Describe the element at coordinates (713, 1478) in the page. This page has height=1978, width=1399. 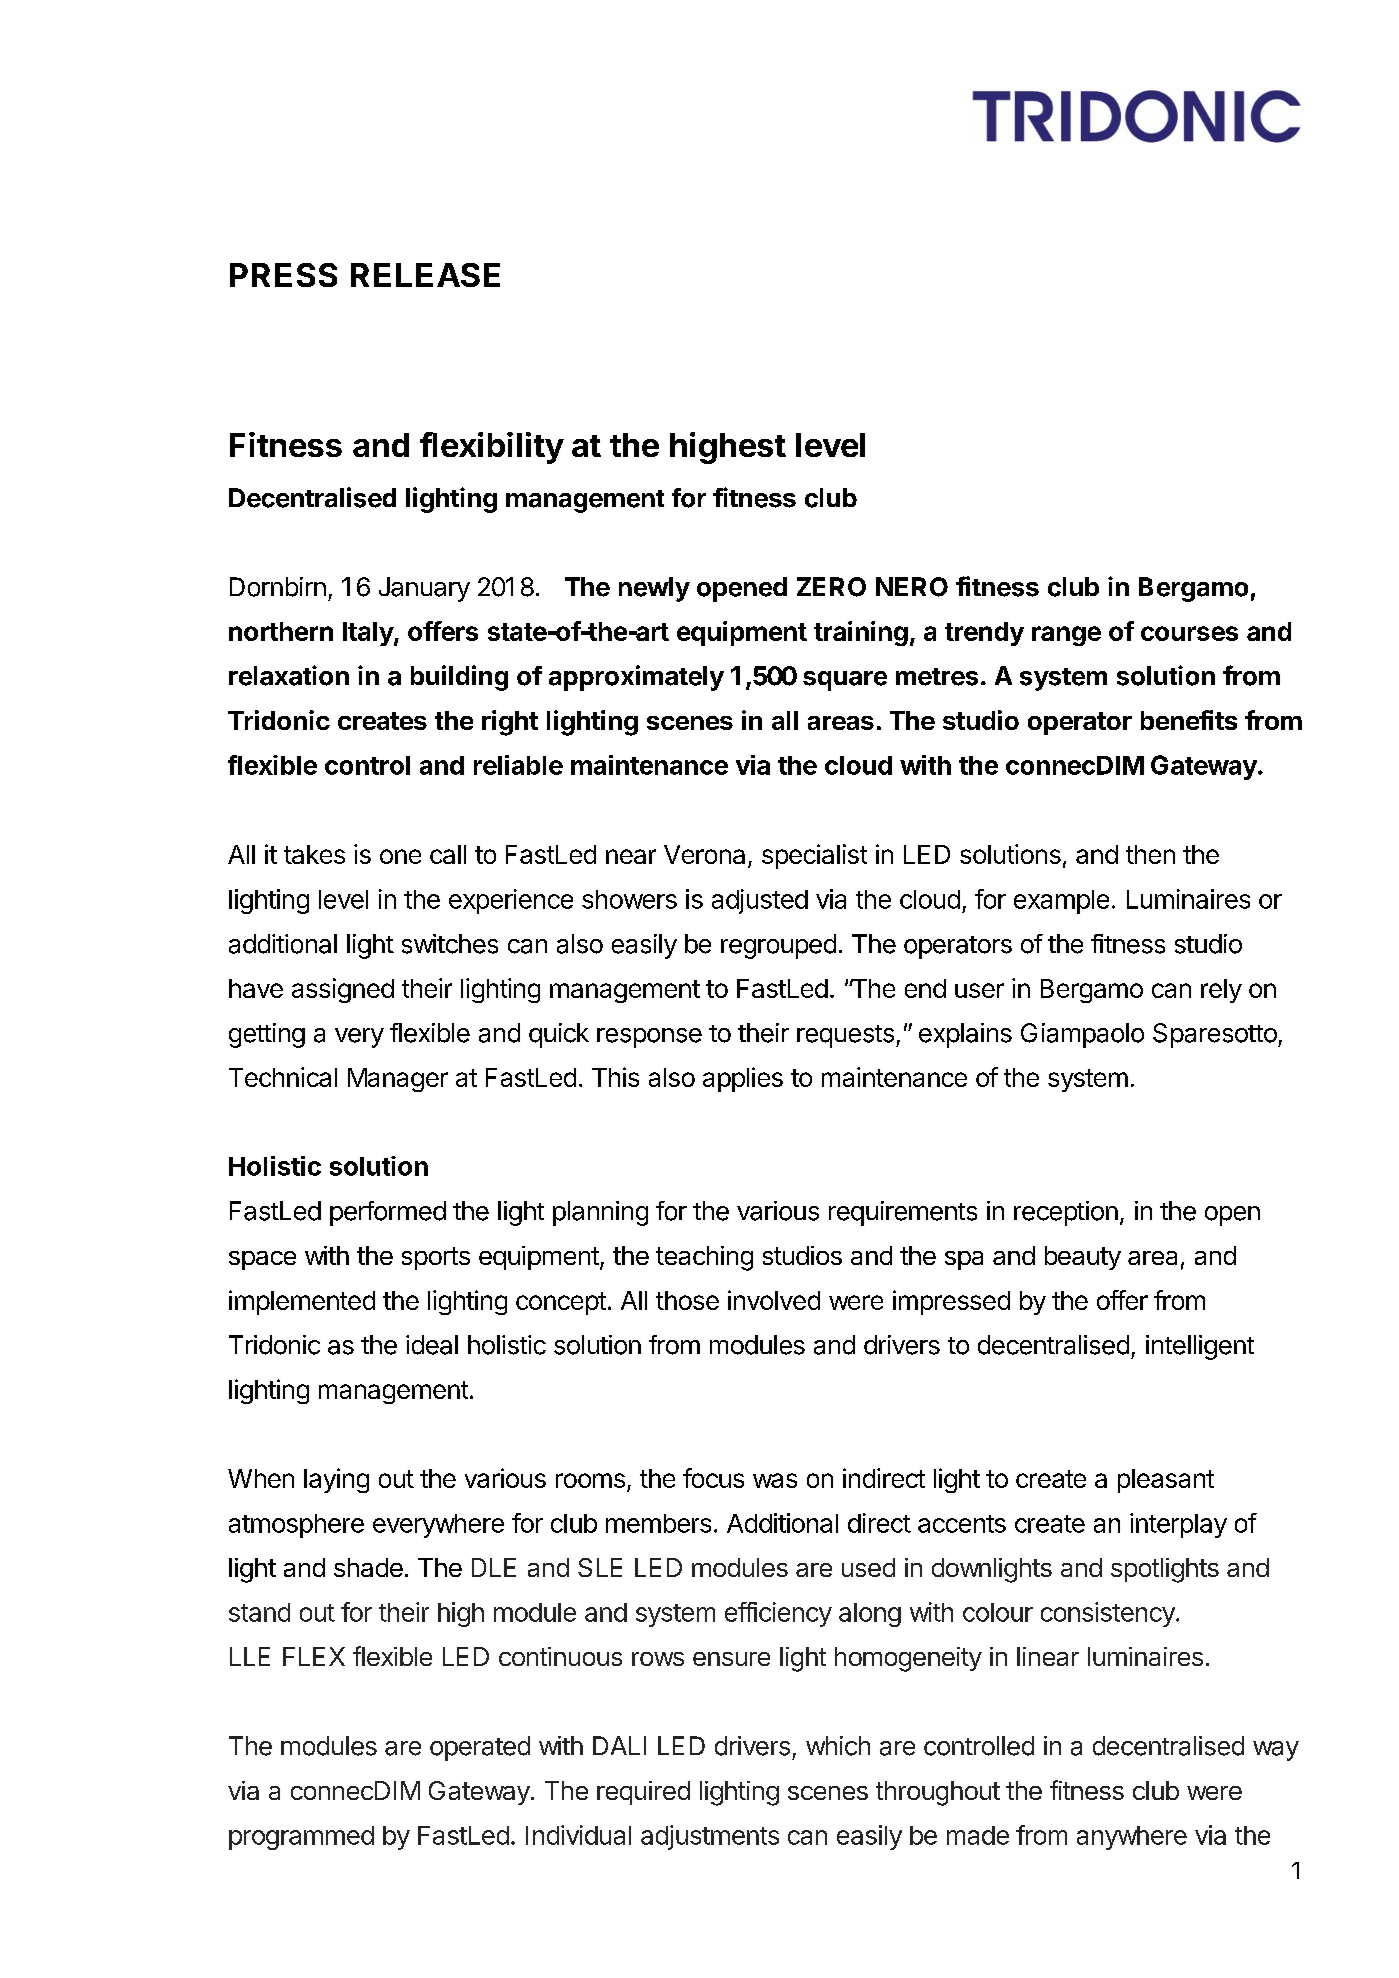
I see `focus` at that location.
